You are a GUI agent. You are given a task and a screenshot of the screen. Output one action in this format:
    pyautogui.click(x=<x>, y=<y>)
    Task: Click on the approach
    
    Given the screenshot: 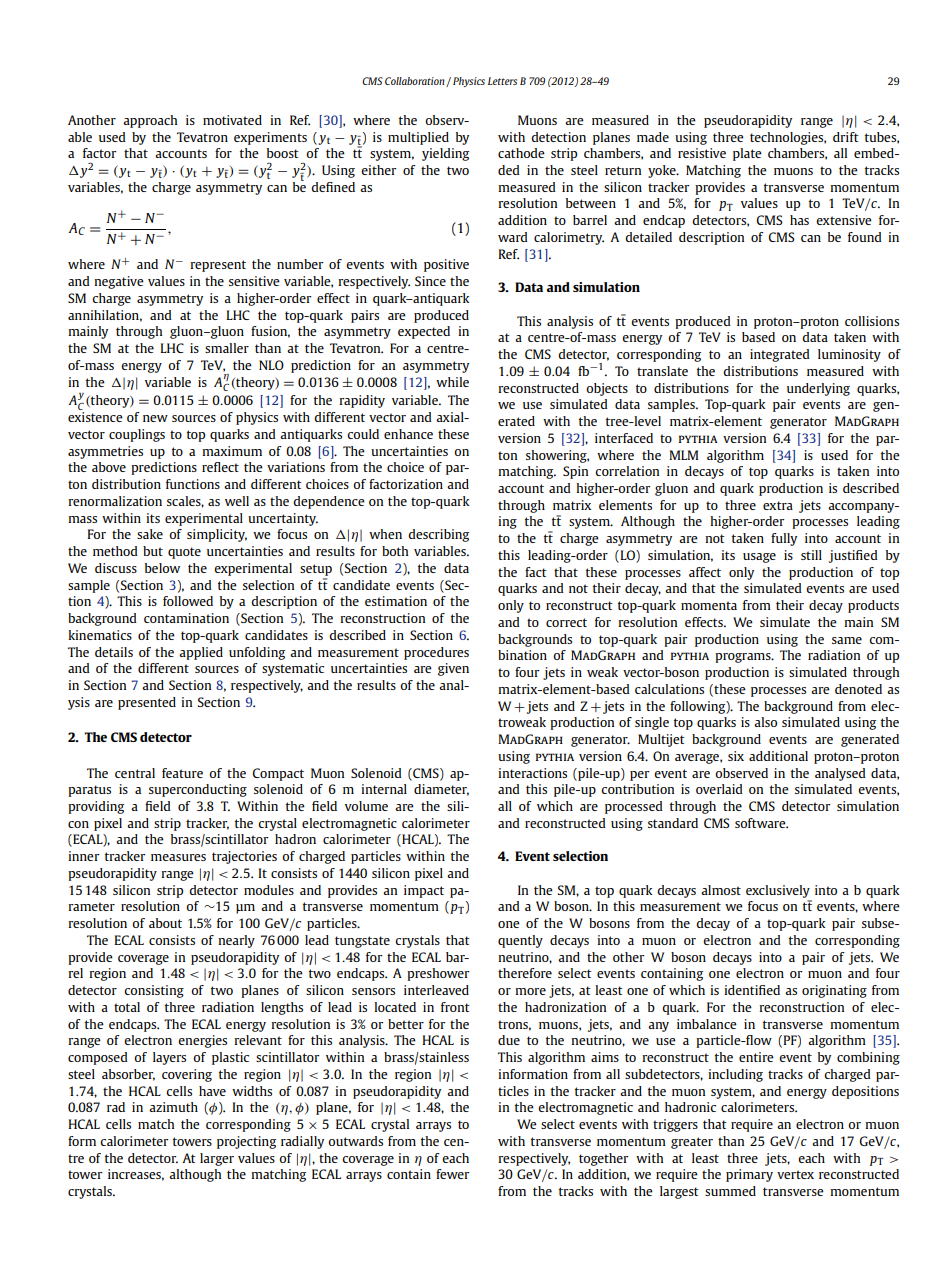 What is the action you would take?
    pyautogui.click(x=150, y=121)
